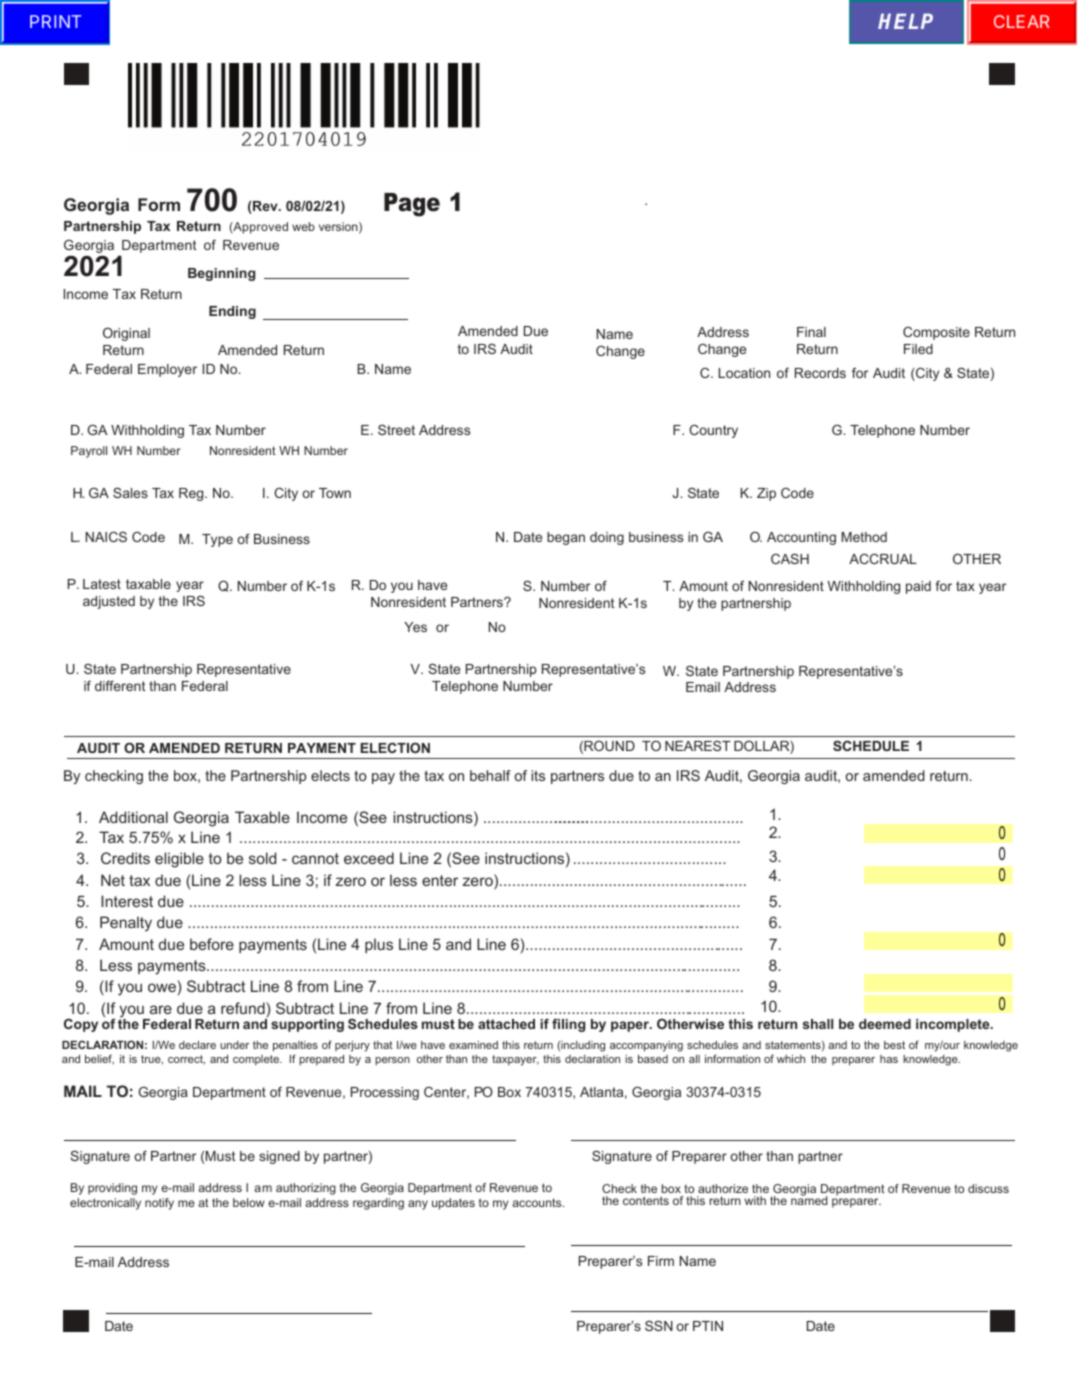  Describe the element at coordinates (659, 1325) in the image. I see `SSN` at that location.
